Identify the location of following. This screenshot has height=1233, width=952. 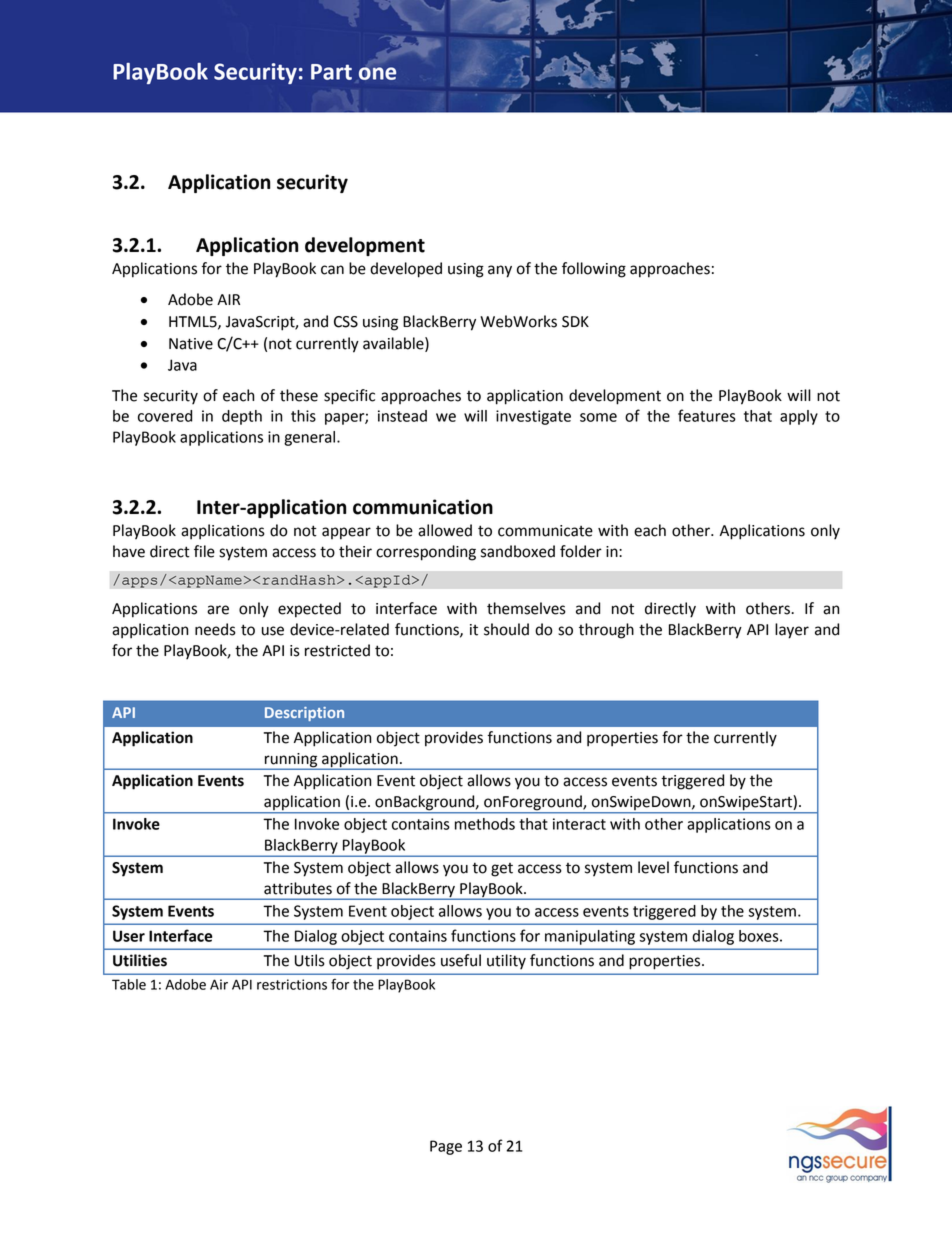
(594, 270).
